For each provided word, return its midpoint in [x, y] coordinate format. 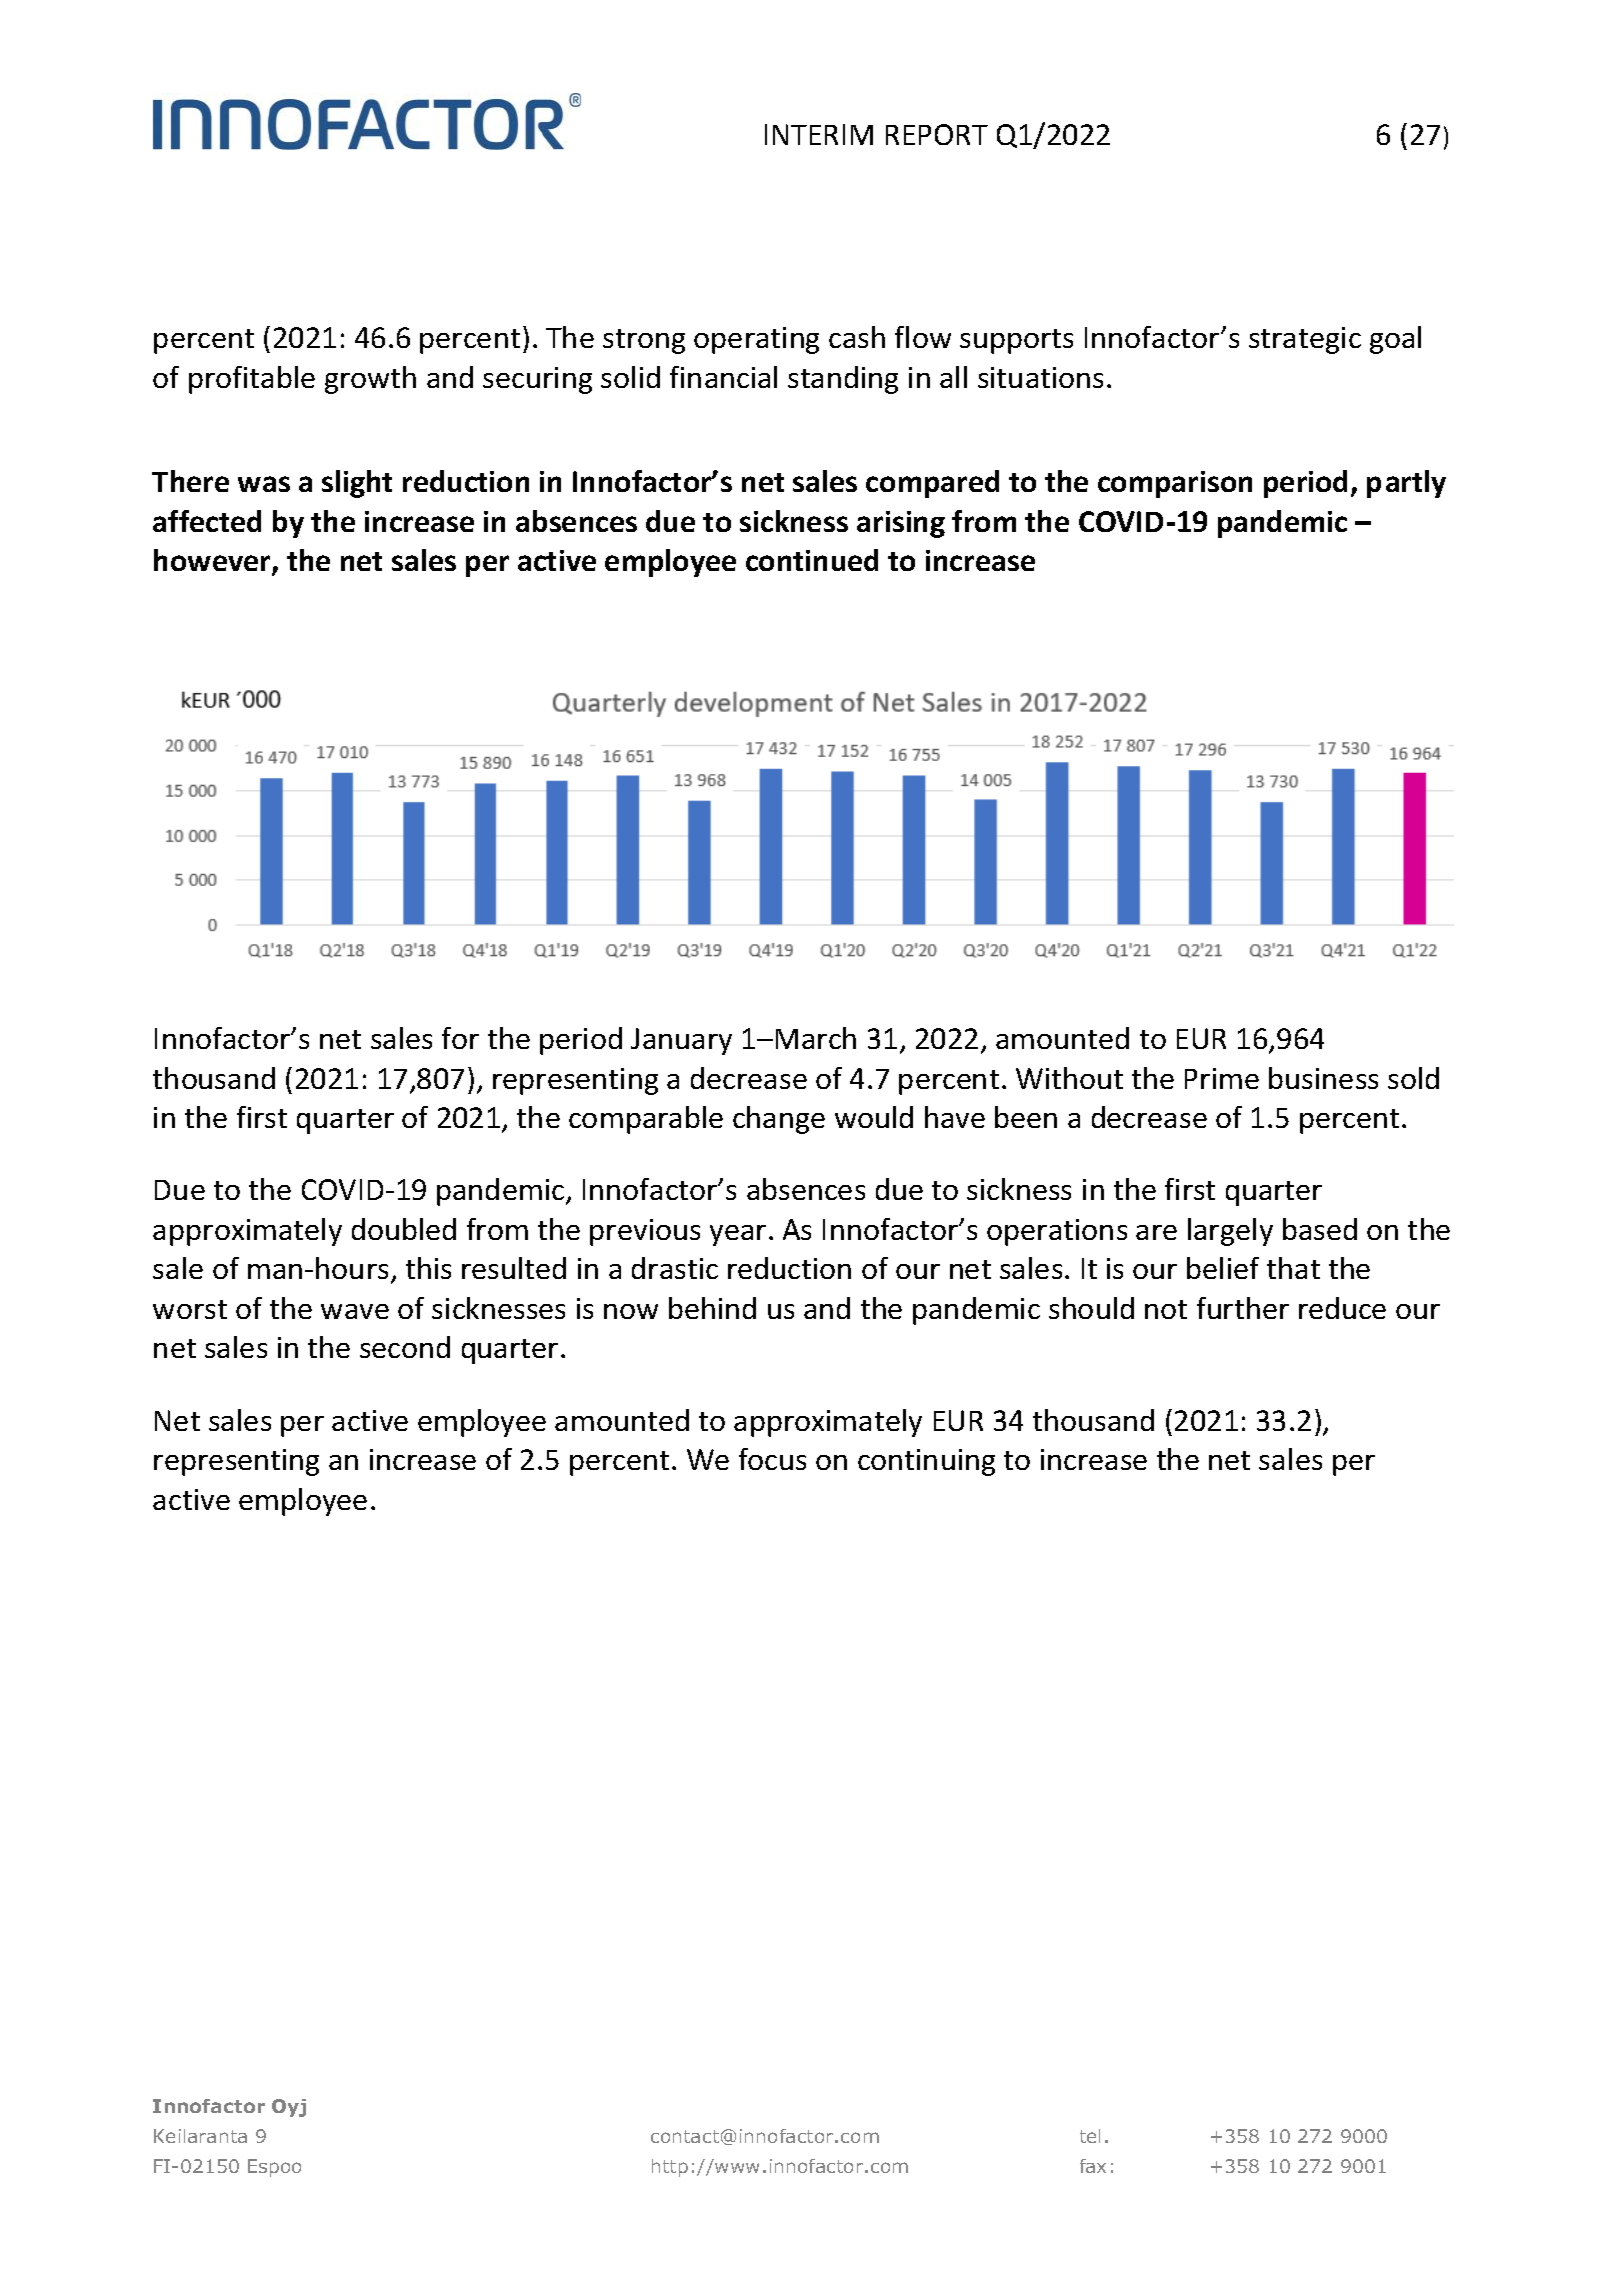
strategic [1305, 340]
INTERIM [819, 134]
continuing [926, 1462]
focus [772, 1459]
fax [1093, 2166]
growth [370, 380]
